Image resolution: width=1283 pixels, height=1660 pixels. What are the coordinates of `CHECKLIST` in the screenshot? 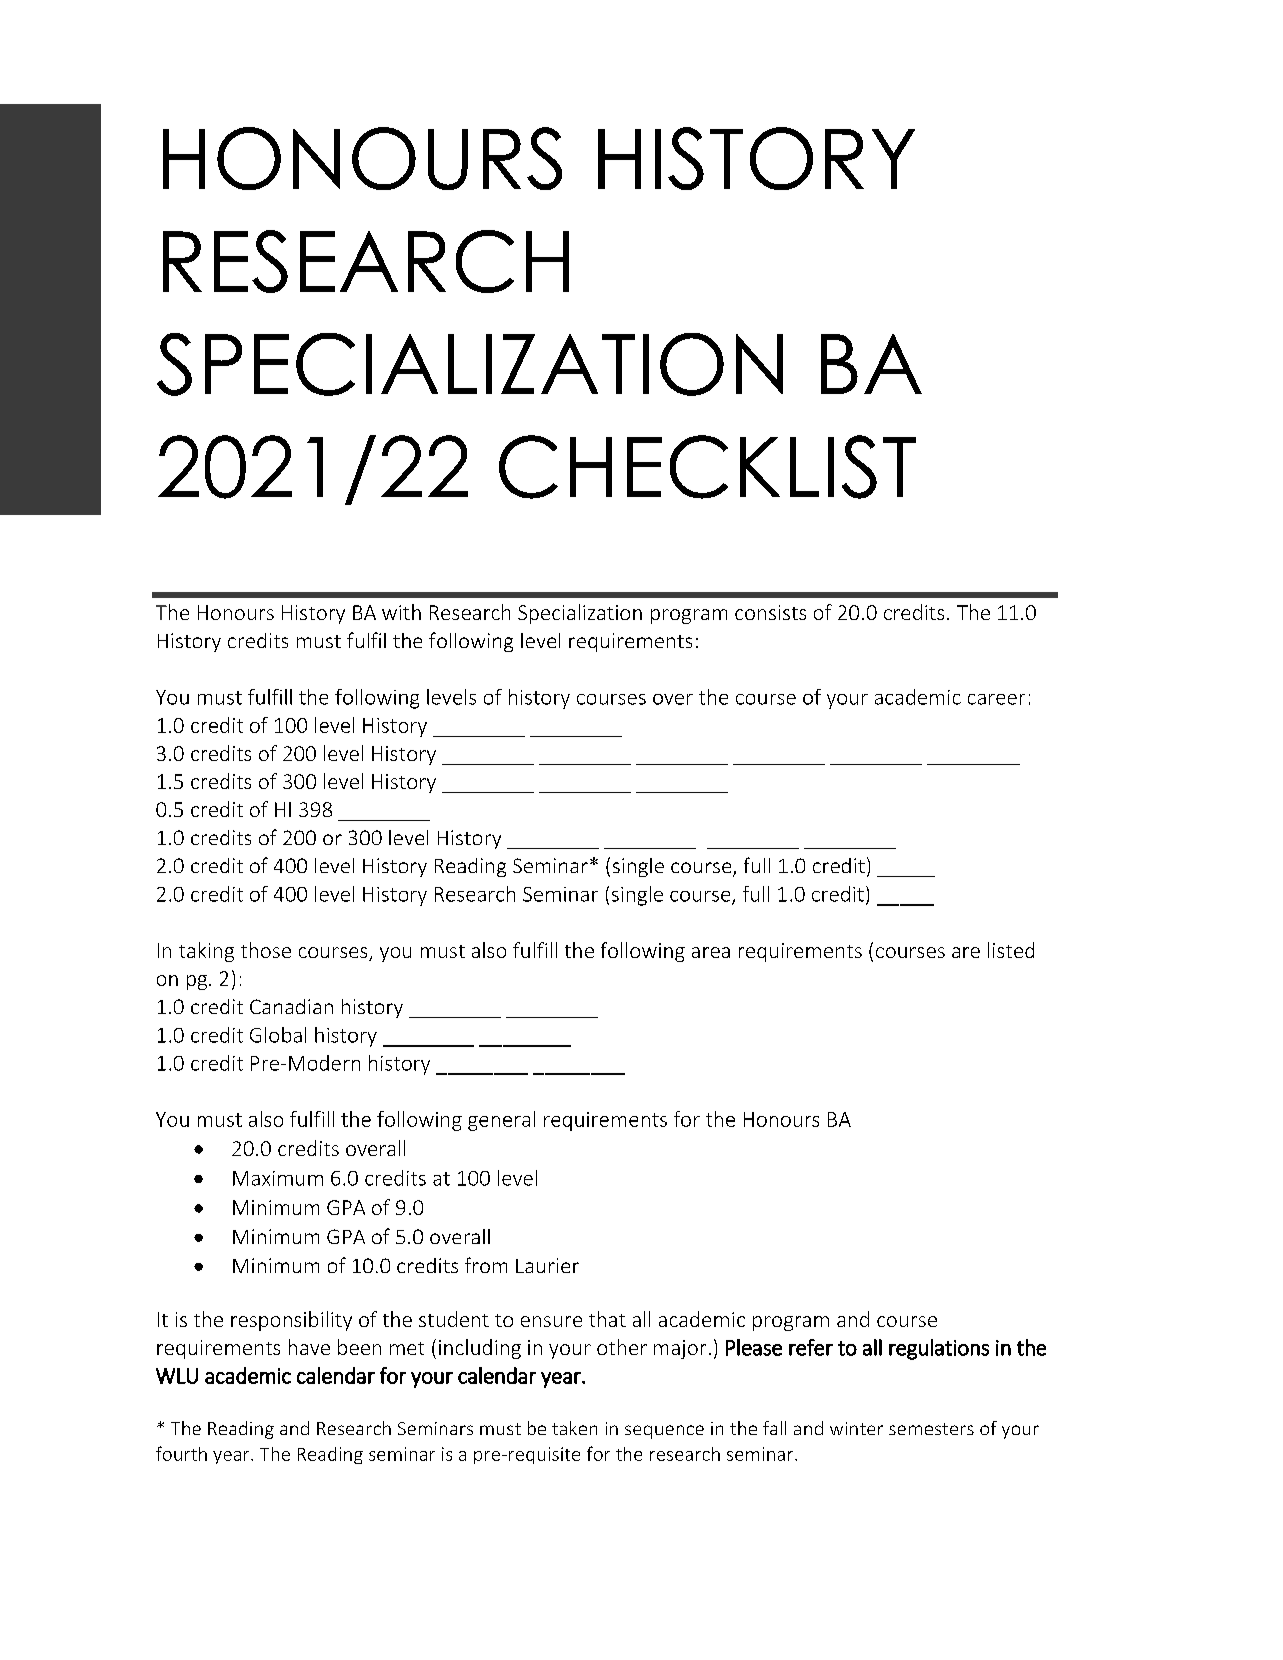 It's located at (707, 467).
